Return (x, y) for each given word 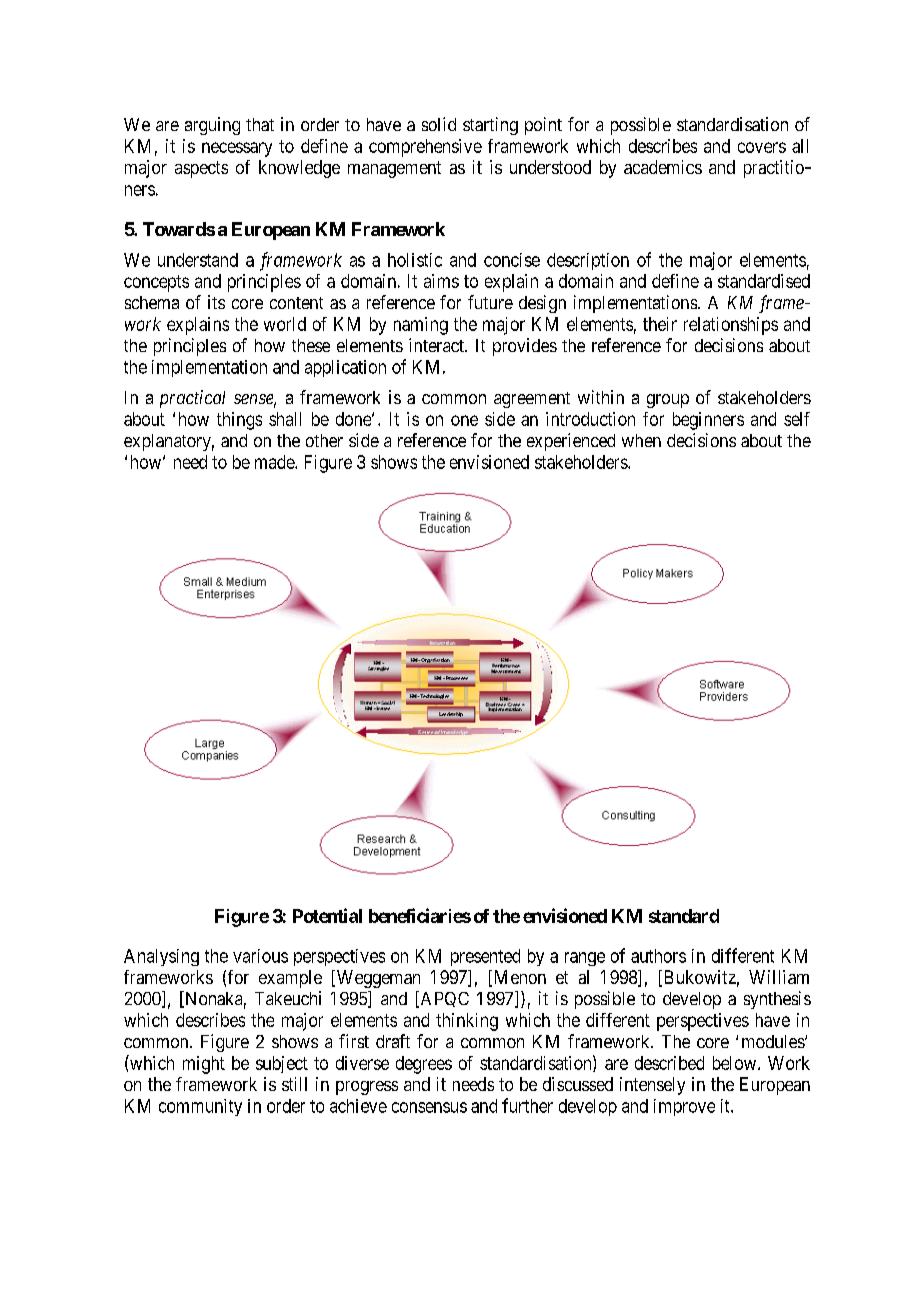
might (204, 1065)
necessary (237, 149)
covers (762, 147)
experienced (571, 442)
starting (490, 126)
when (641, 440)
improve (684, 1107)
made (275, 462)
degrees (424, 1065)
